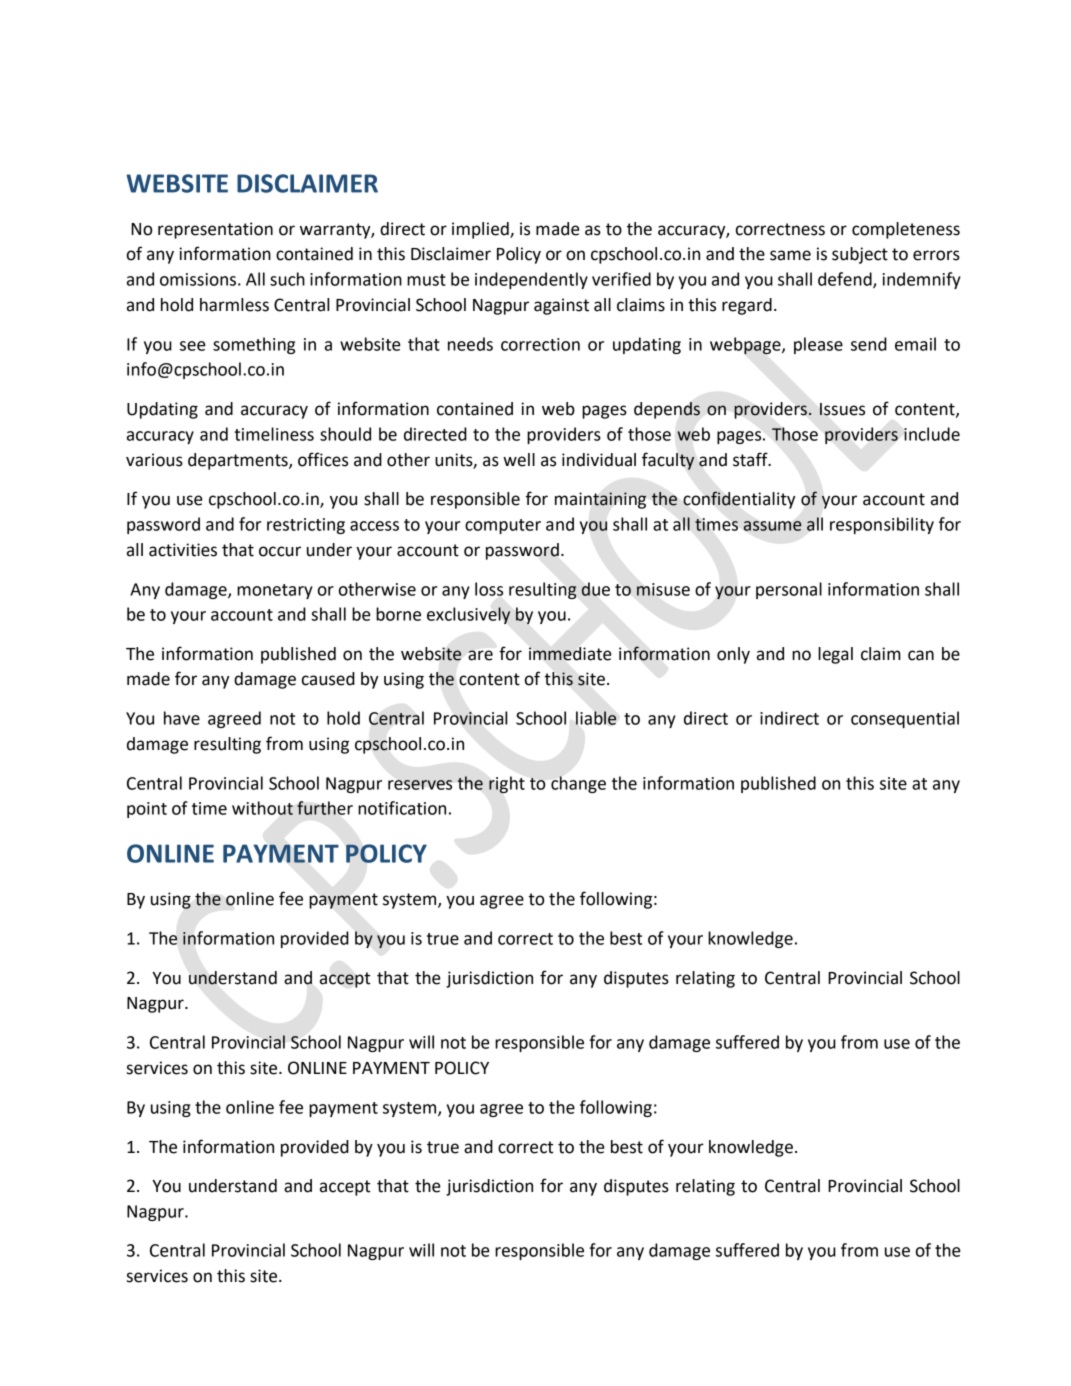 Image resolution: width=1071 pixels, height=1386 pixels. What do you see at coordinates (328, 679) in the document?
I see `caused` at bounding box center [328, 679].
